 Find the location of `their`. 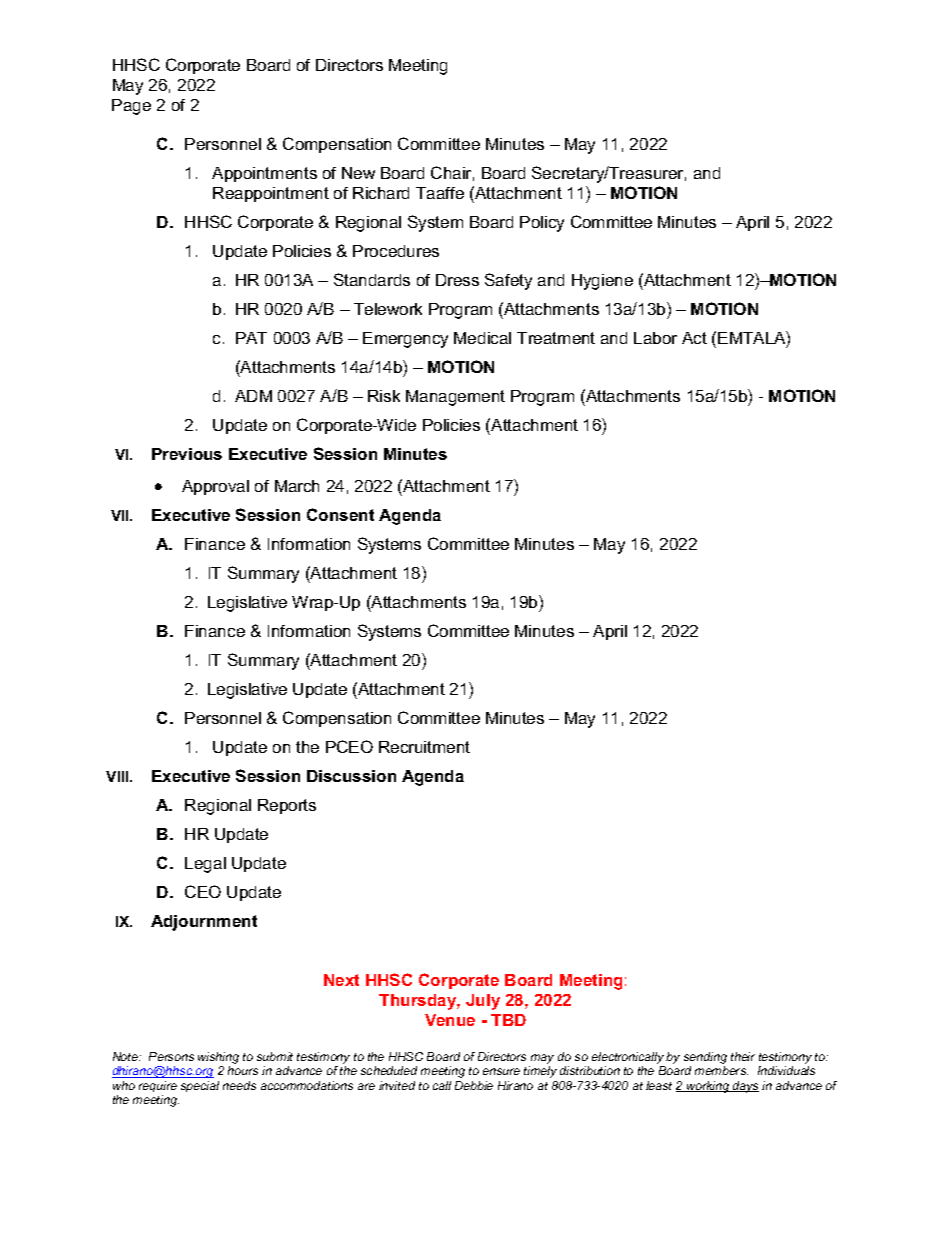

their is located at coordinates (743, 1056).
